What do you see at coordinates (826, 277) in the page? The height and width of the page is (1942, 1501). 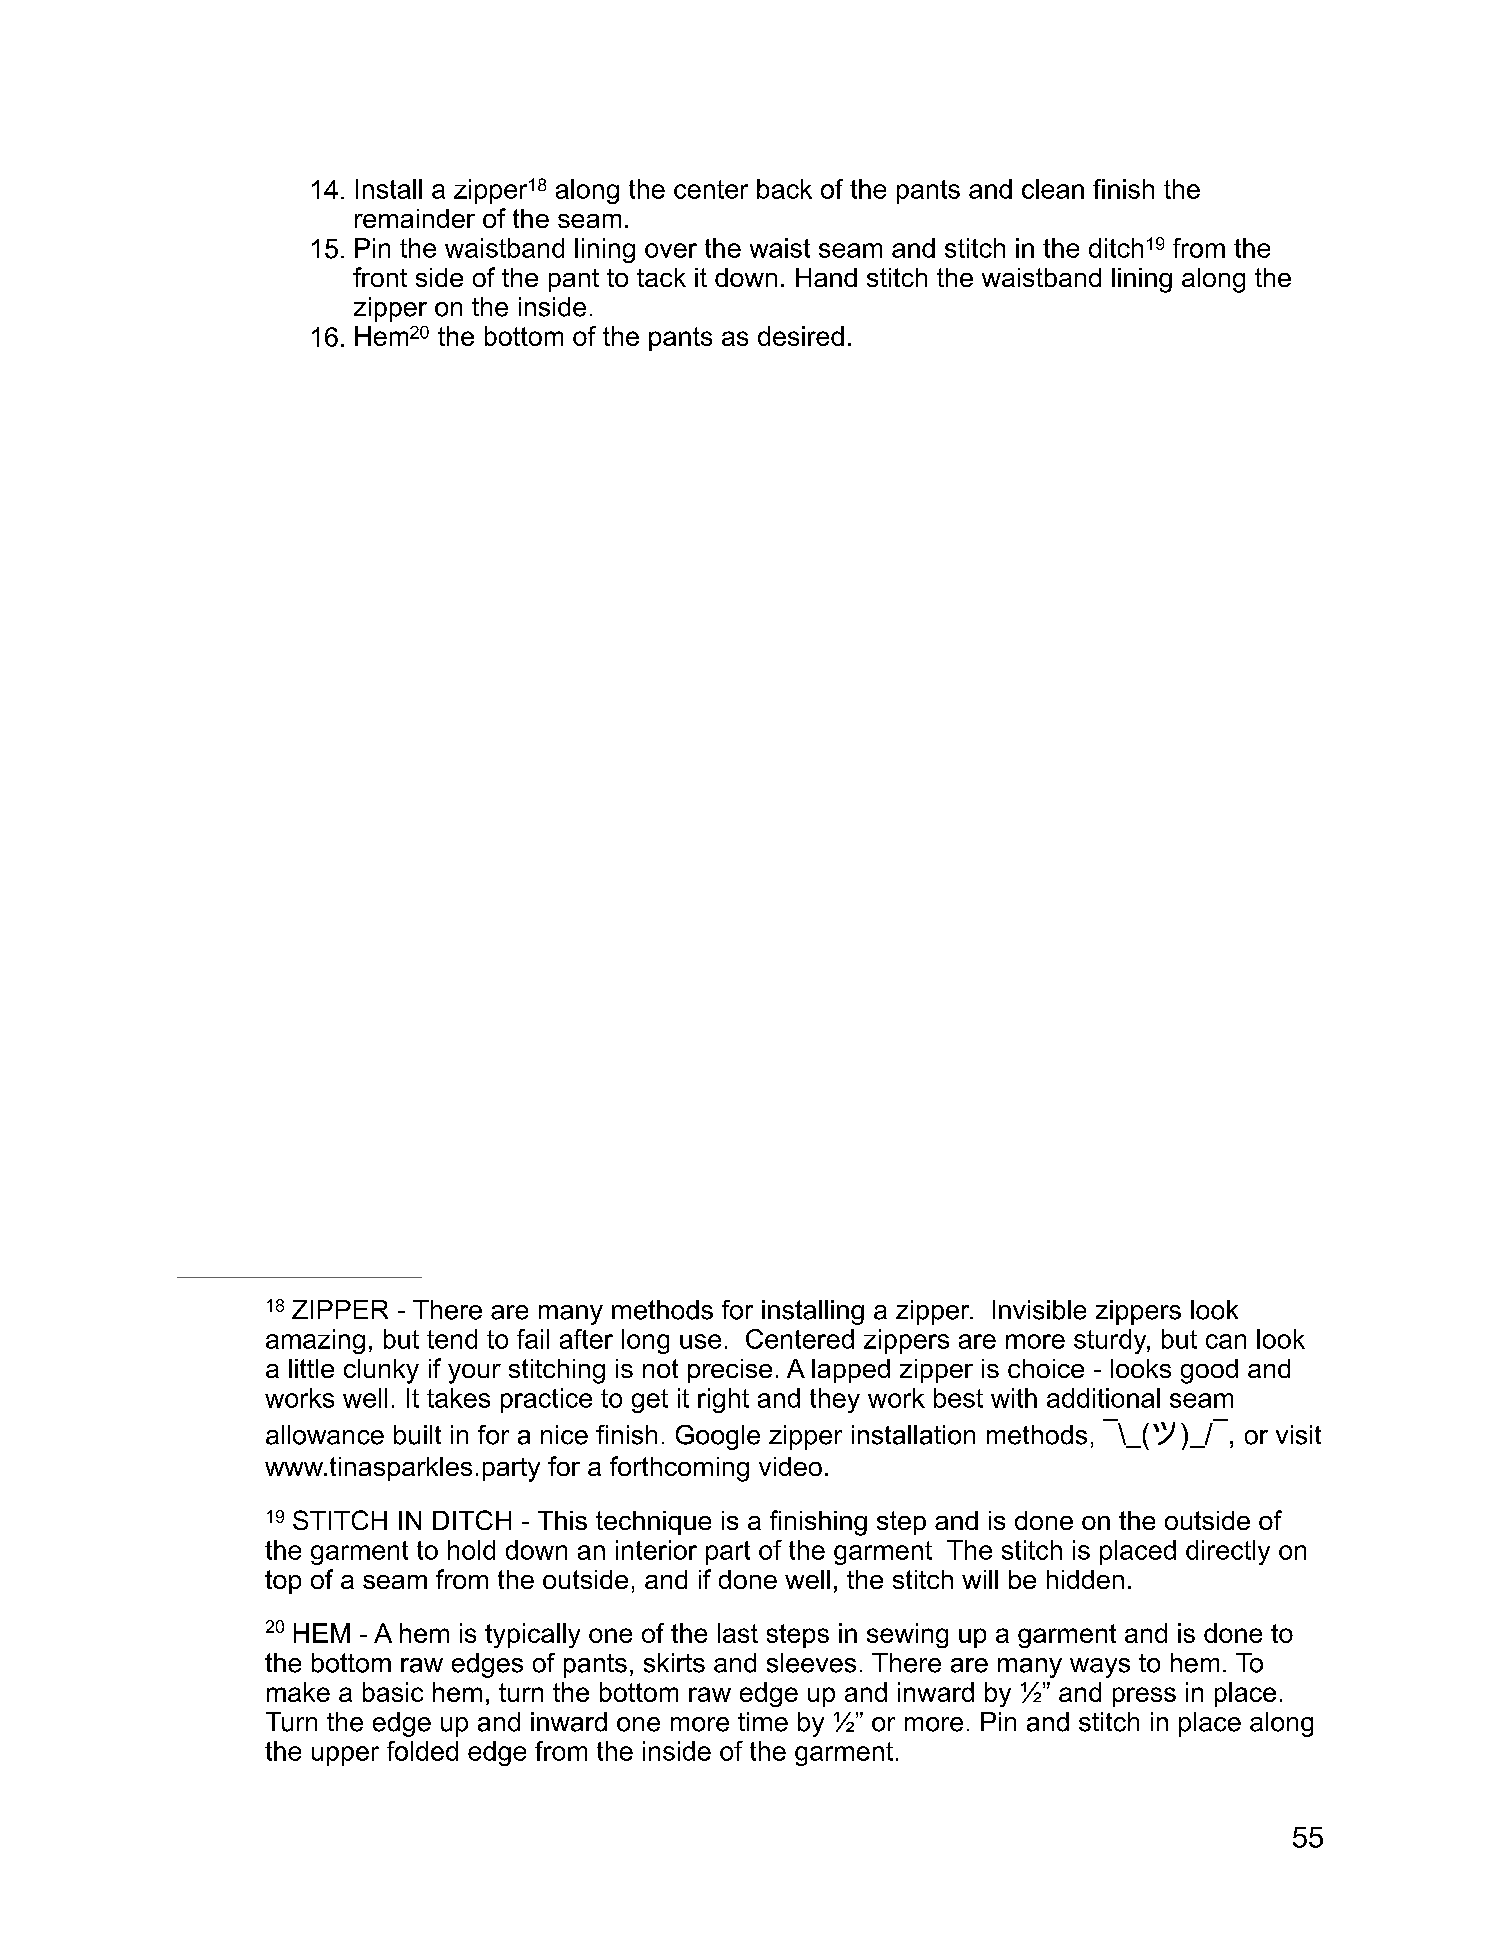 I see `Hand` at bounding box center [826, 277].
